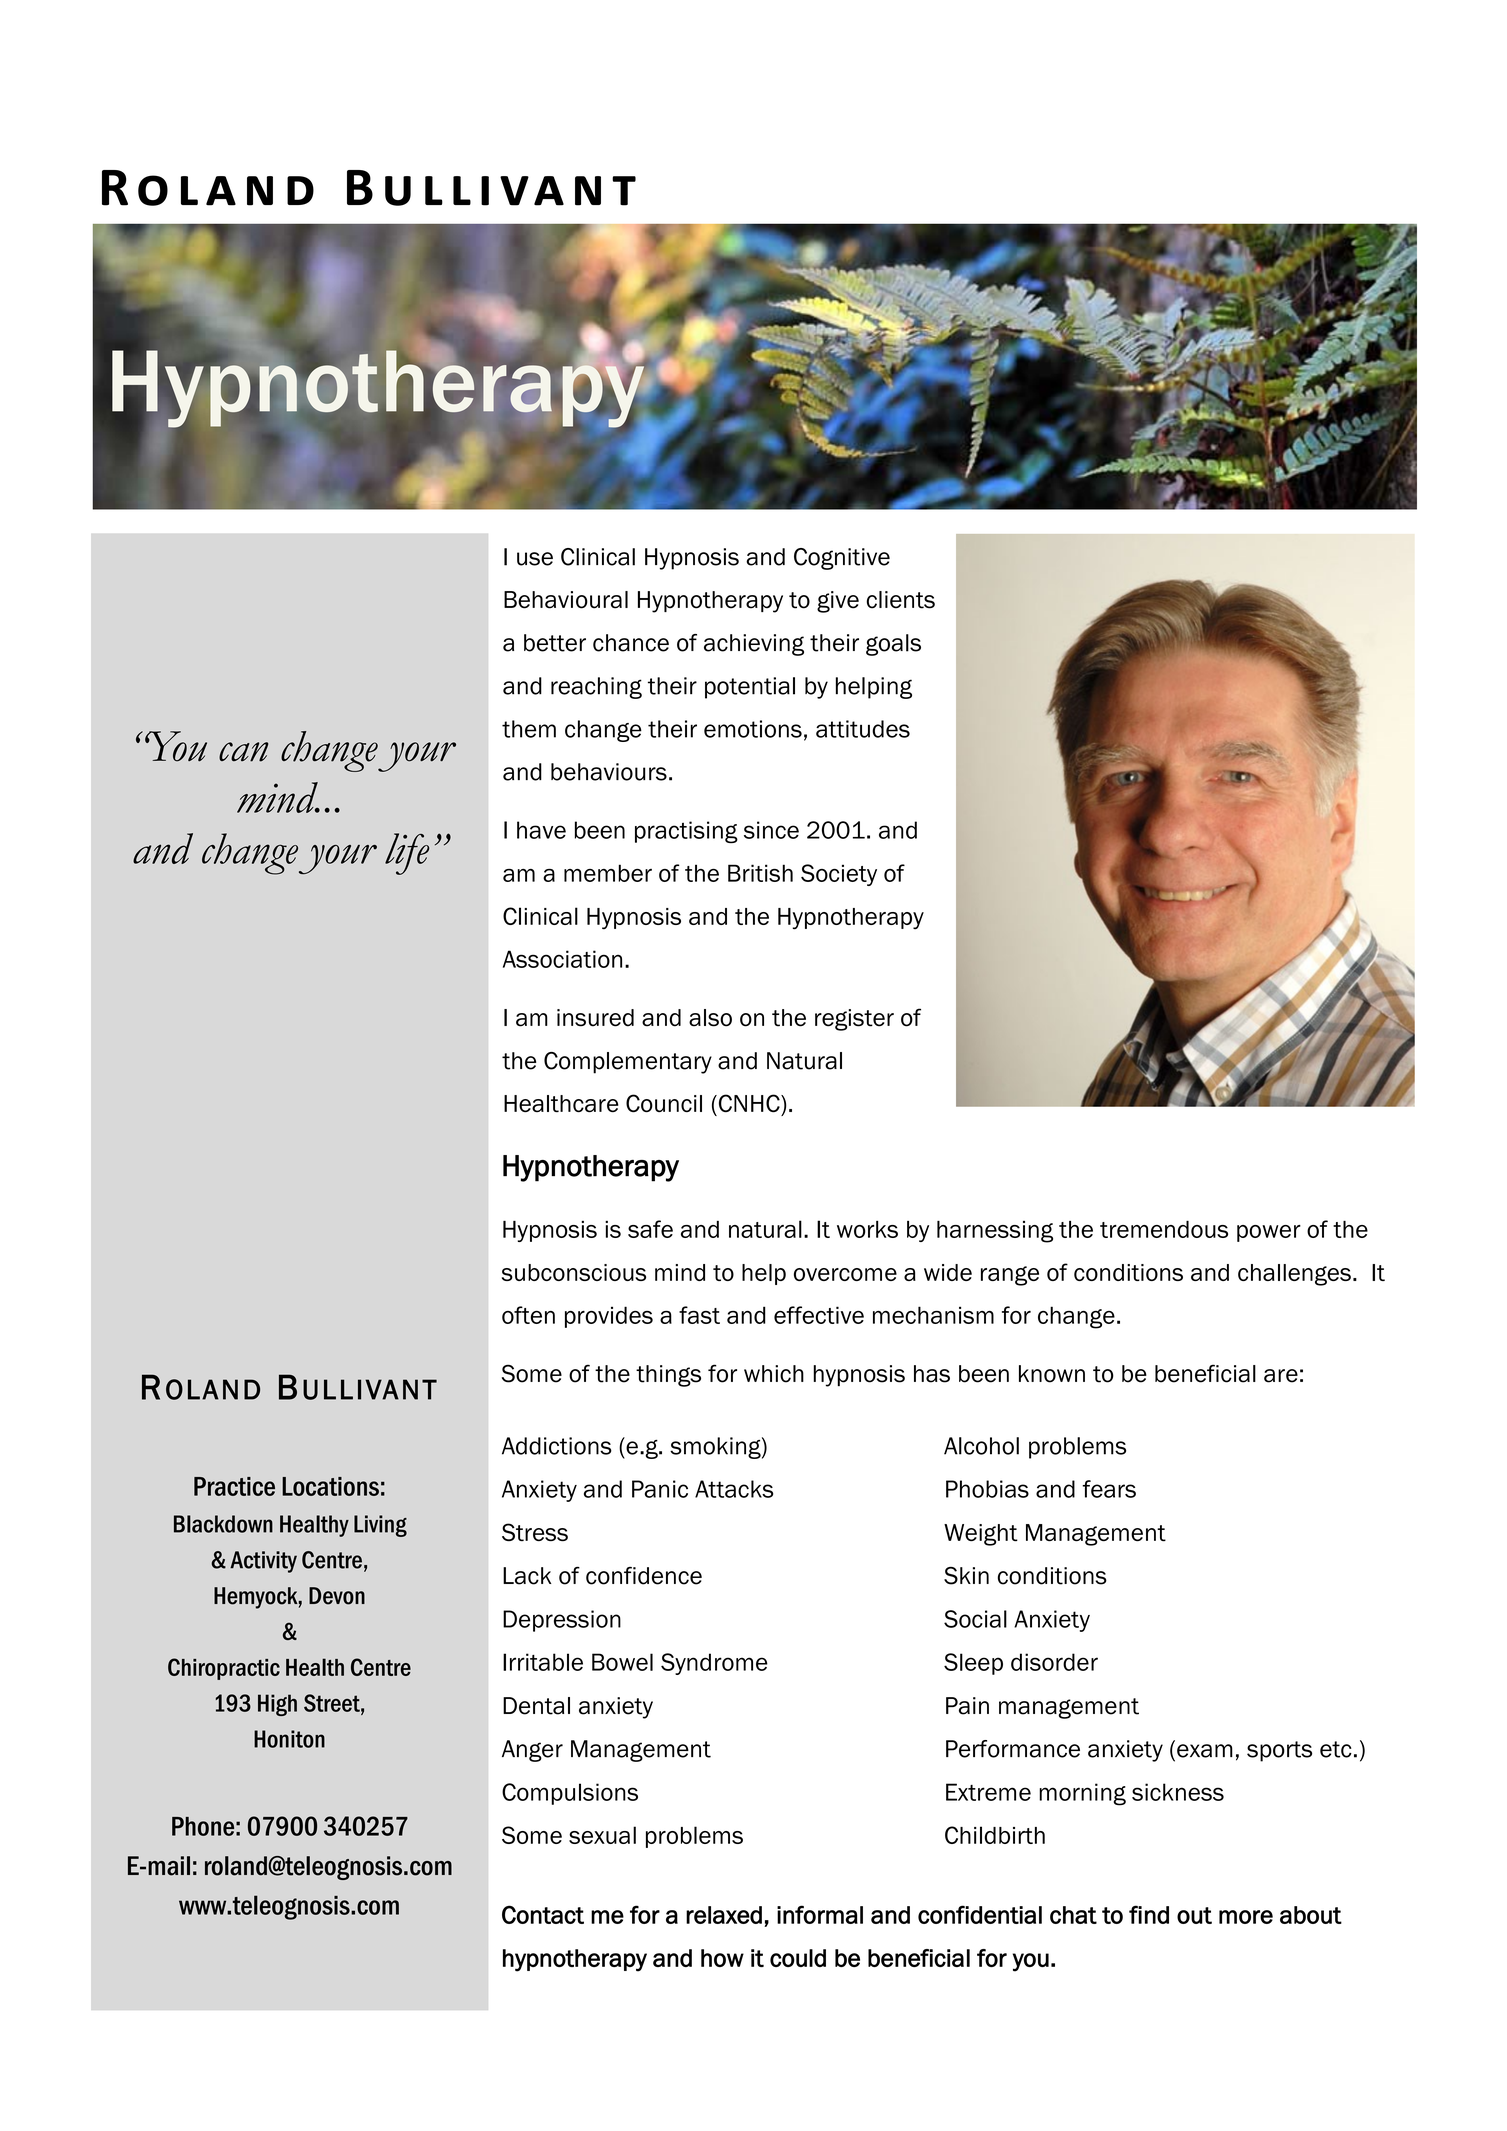 The image size is (1507, 2131). What do you see at coordinates (838, 602) in the screenshot?
I see `give` at bounding box center [838, 602].
